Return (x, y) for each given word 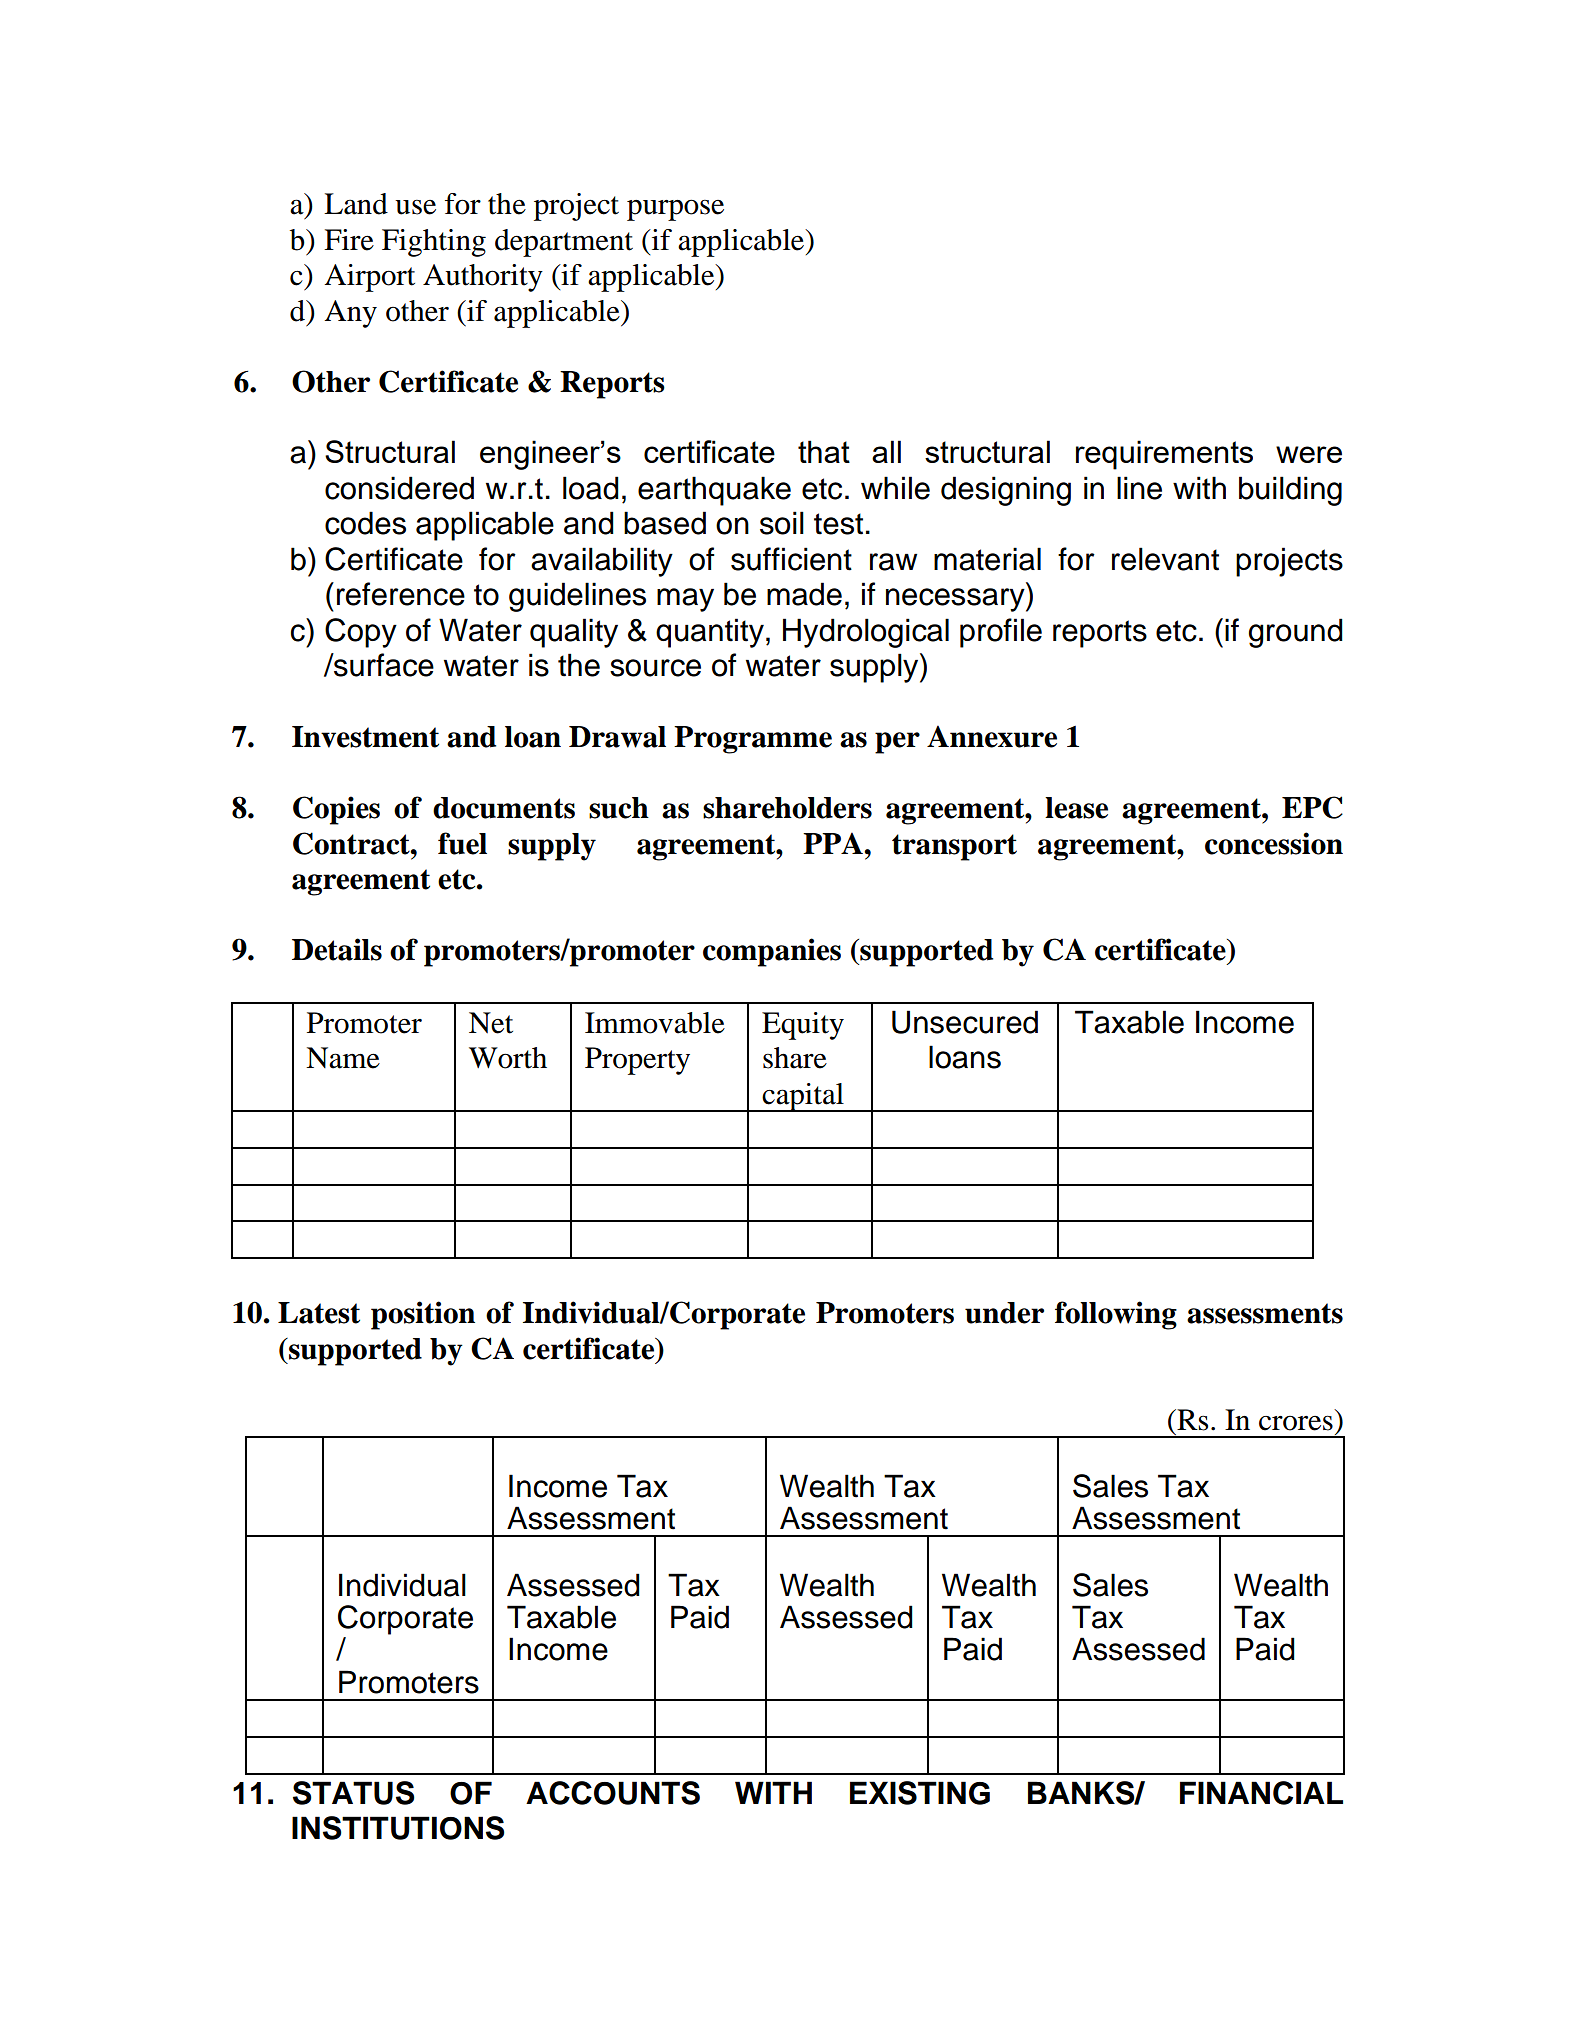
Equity (803, 1026)
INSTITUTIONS (398, 1828)
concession (1274, 843)
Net (491, 1023)
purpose (675, 210)
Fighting (434, 243)
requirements (1164, 455)
